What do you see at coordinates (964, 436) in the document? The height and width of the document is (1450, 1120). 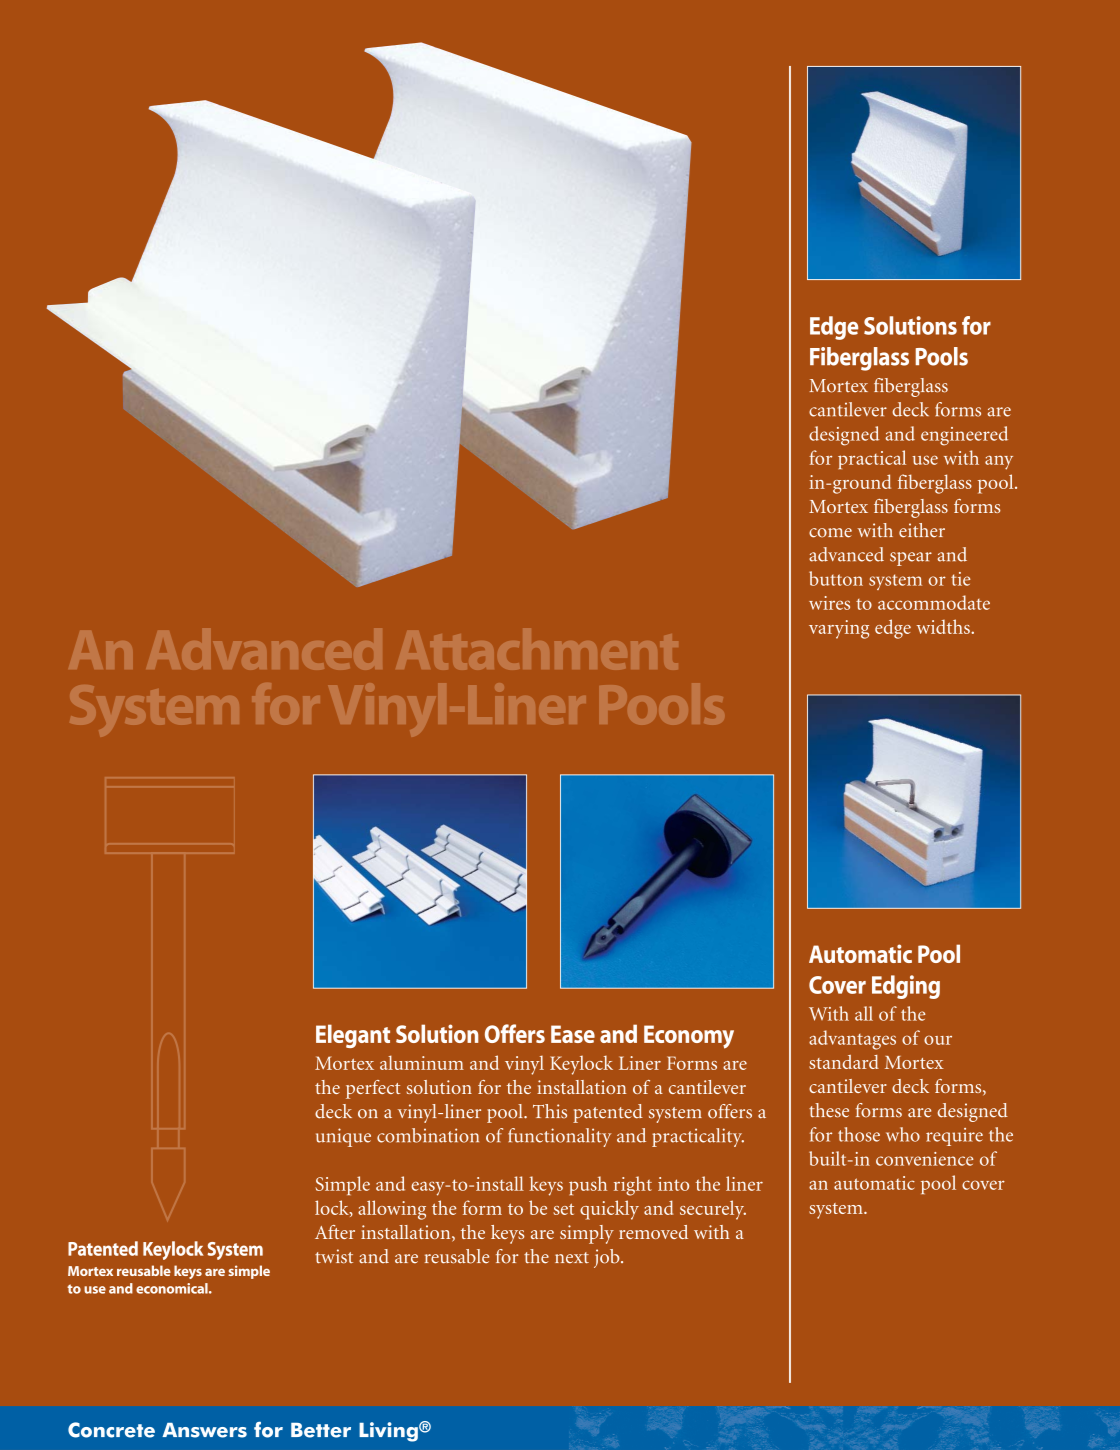 I see `engineered` at bounding box center [964, 436].
